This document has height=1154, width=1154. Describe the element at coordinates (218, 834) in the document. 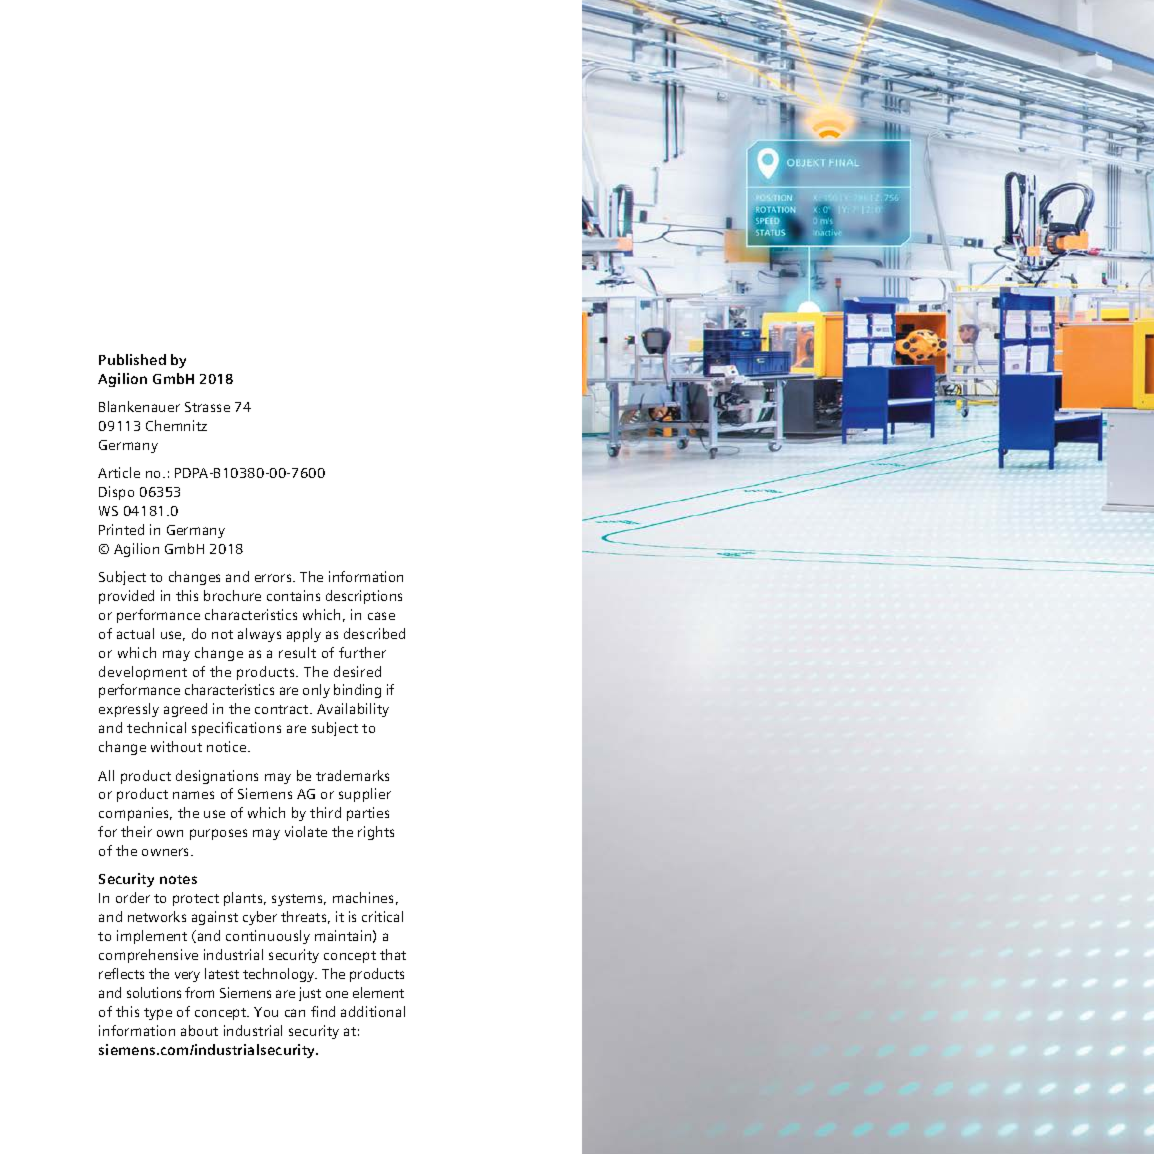

I see `purposes` at that location.
